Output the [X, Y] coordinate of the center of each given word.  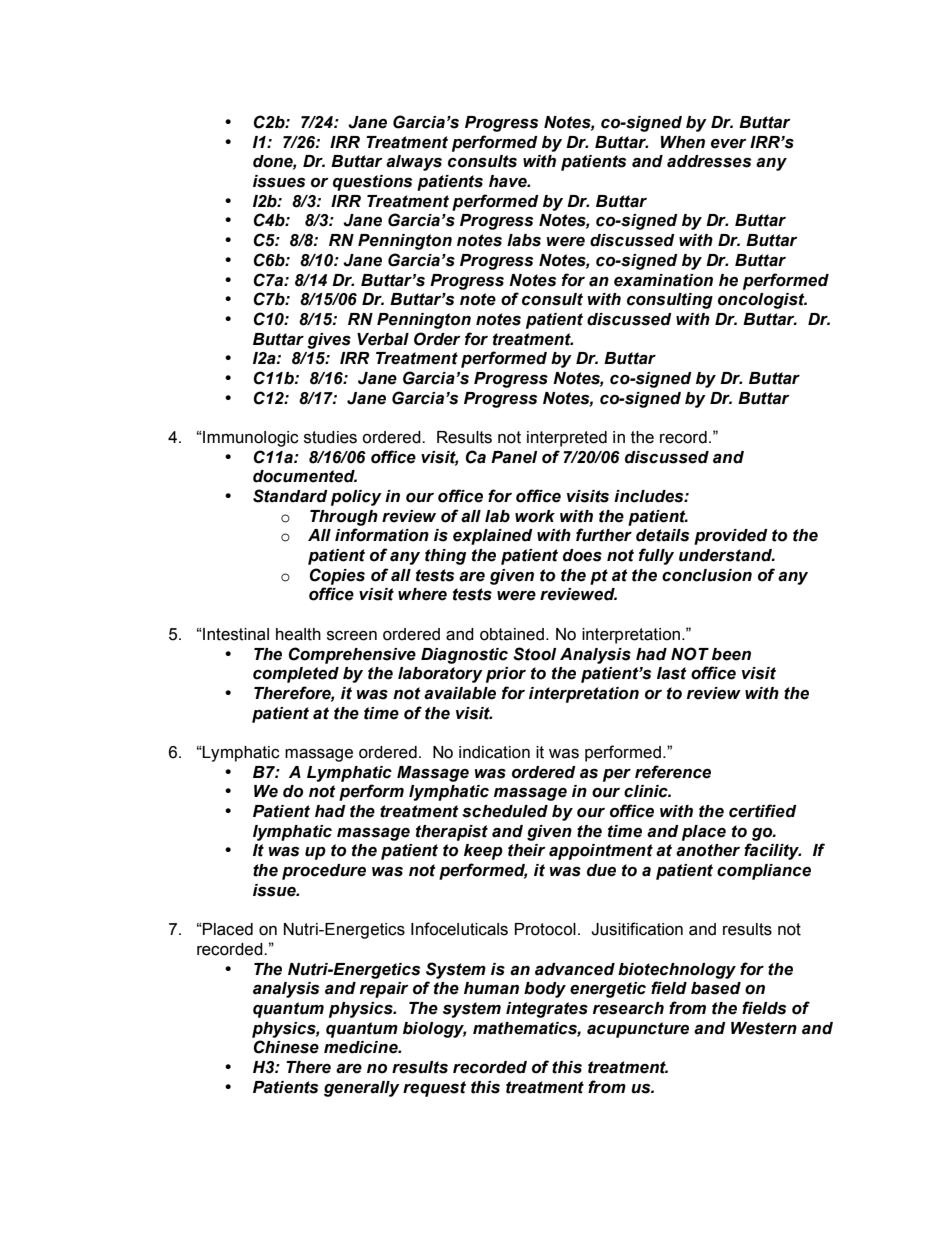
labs [524, 240]
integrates [547, 1010]
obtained [512, 634]
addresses [709, 161]
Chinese [286, 1047]
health [298, 634]
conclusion [707, 575]
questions [372, 183]
